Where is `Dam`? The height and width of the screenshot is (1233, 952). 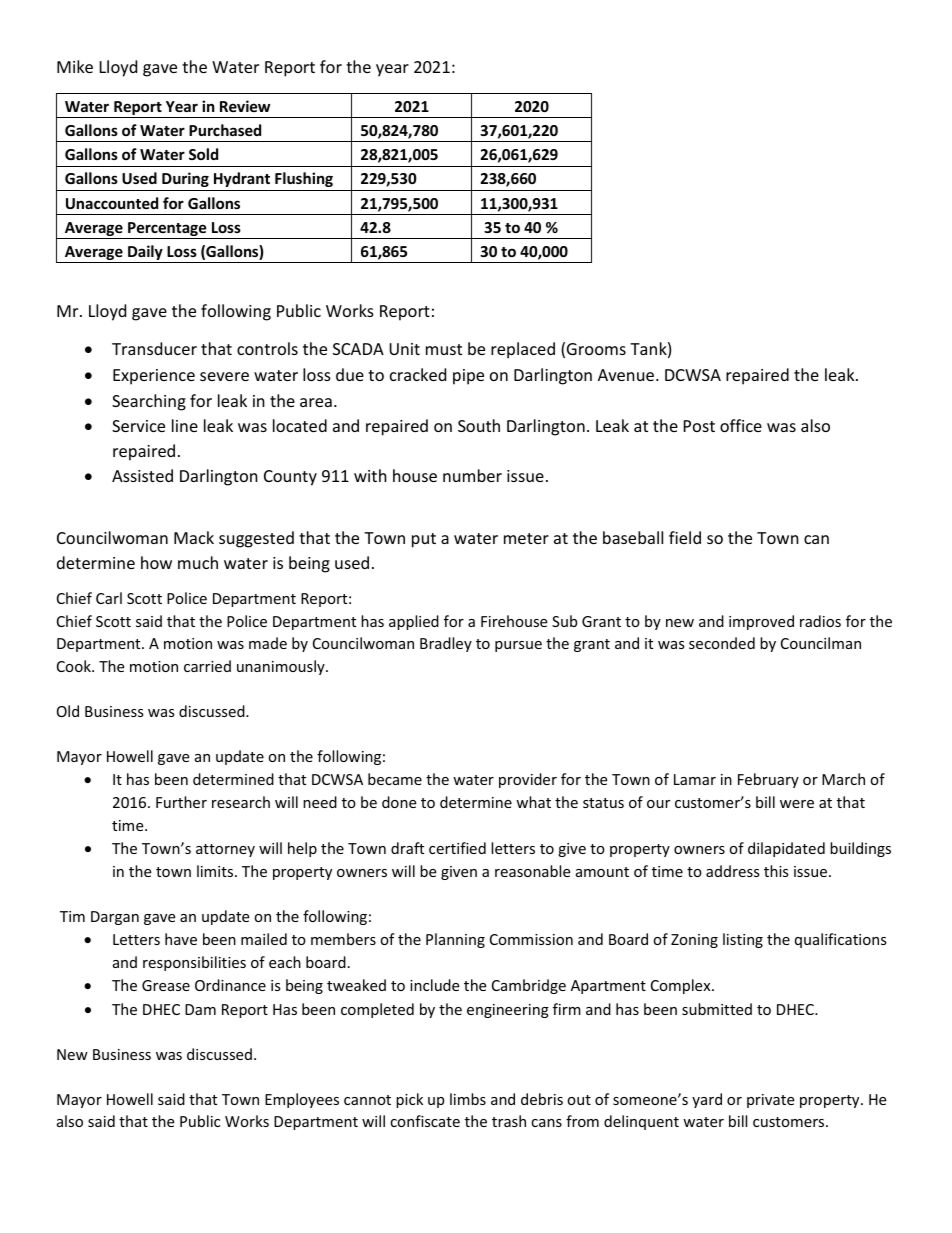
Dam is located at coordinates (200, 1009).
